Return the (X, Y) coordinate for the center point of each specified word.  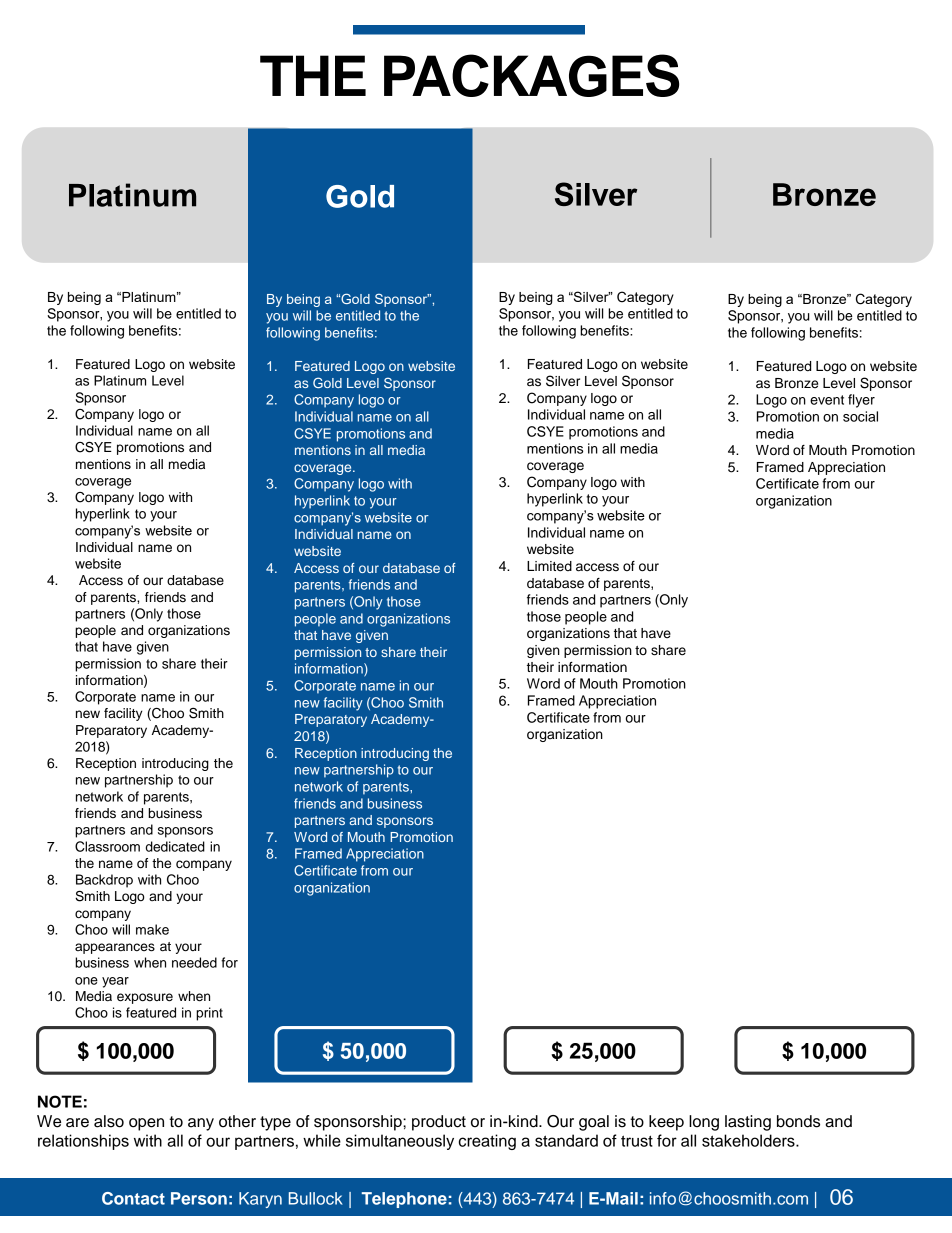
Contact (133, 1198)
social (860, 416)
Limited (549, 566)
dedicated (175, 846)
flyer (861, 401)
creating (487, 1142)
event (827, 400)
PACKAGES (531, 75)
